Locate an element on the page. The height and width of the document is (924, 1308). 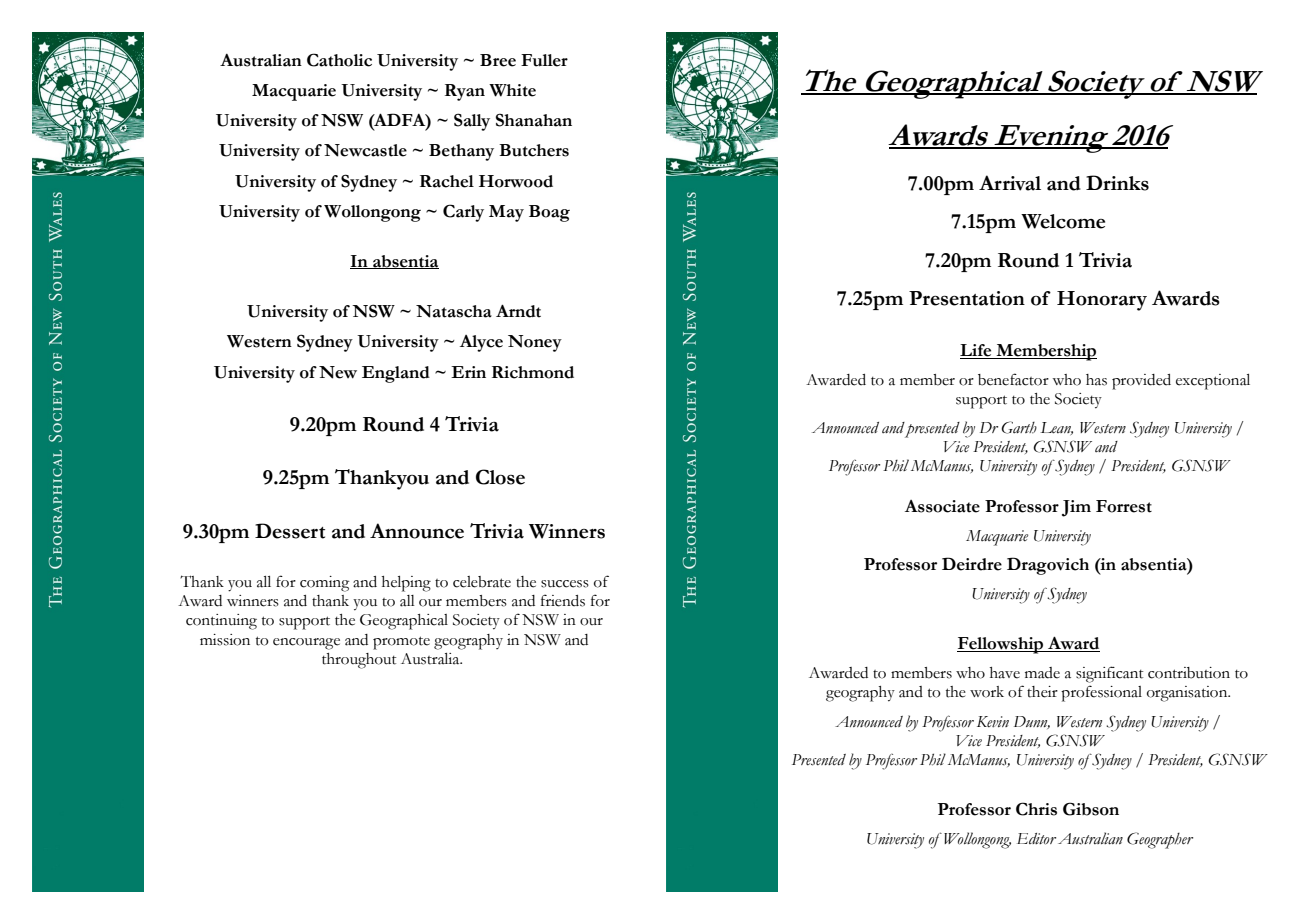
Garth is located at coordinates (1019, 427).
